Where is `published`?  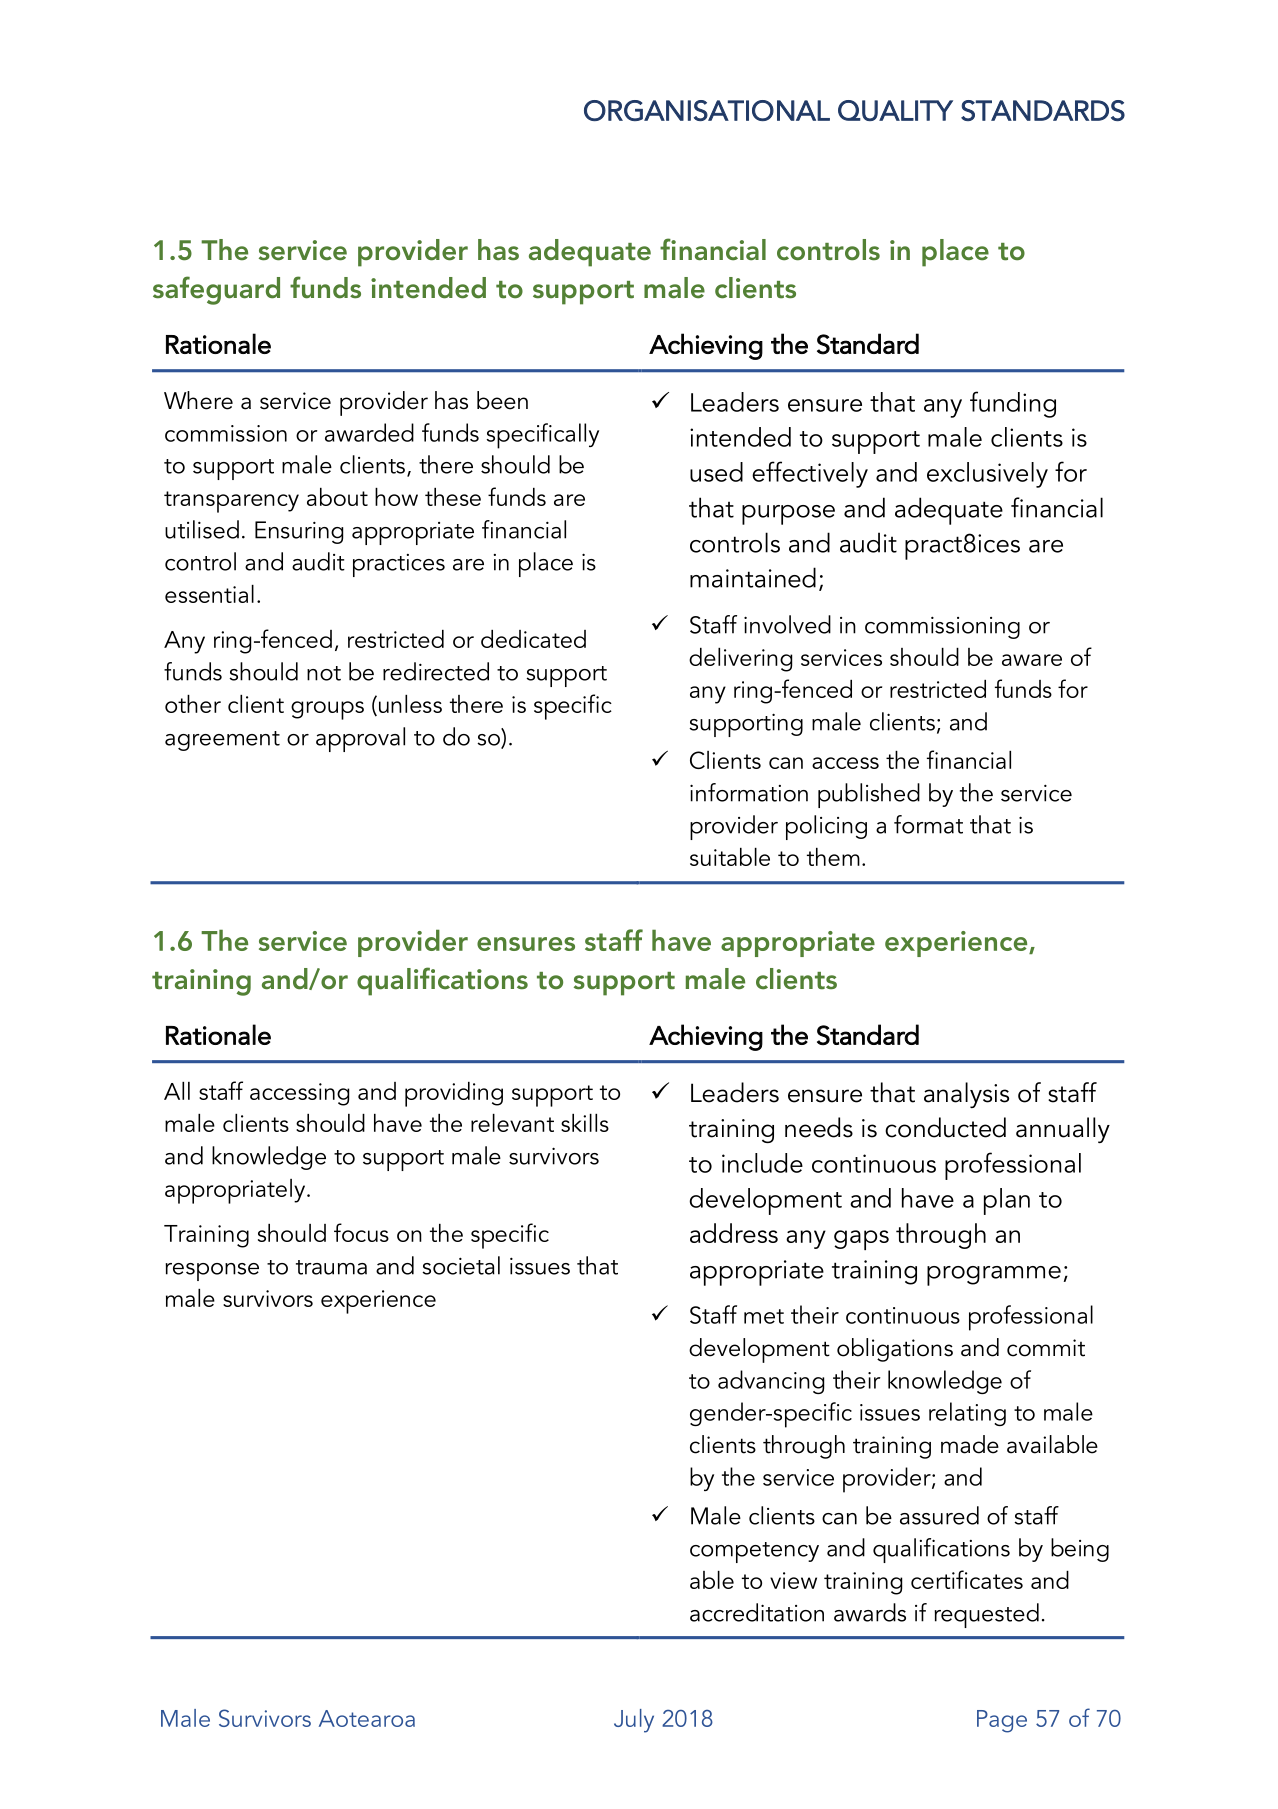
published is located at coordinates (869, 795).
